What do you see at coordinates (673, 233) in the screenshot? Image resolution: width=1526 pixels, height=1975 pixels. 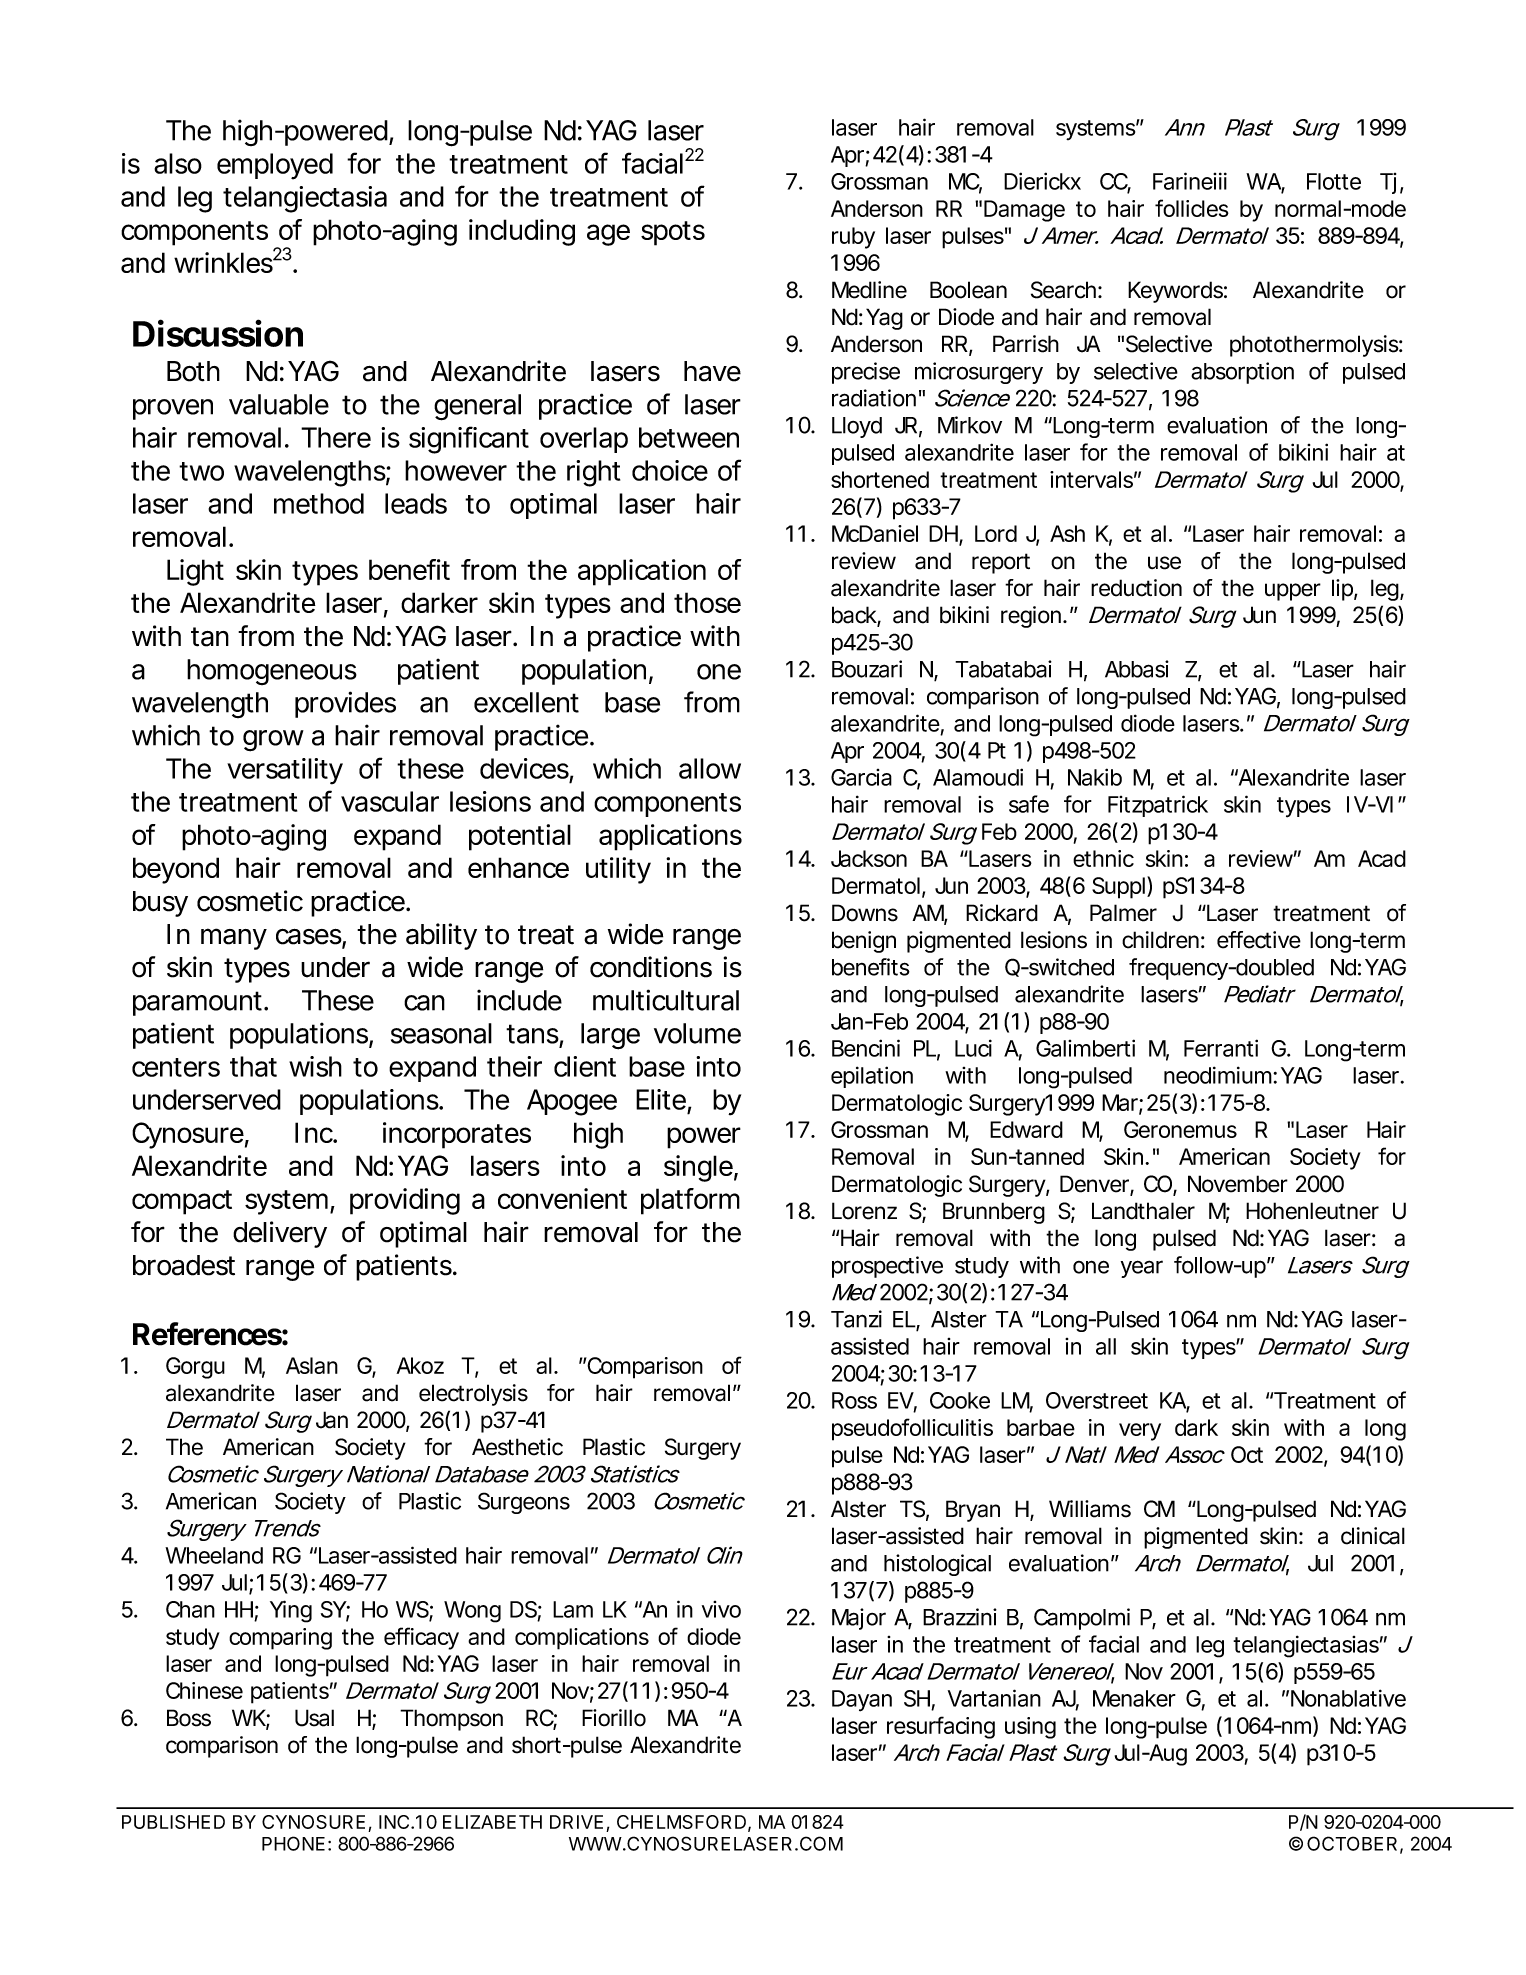 I see `spots` at bounding box center [673, 233].
